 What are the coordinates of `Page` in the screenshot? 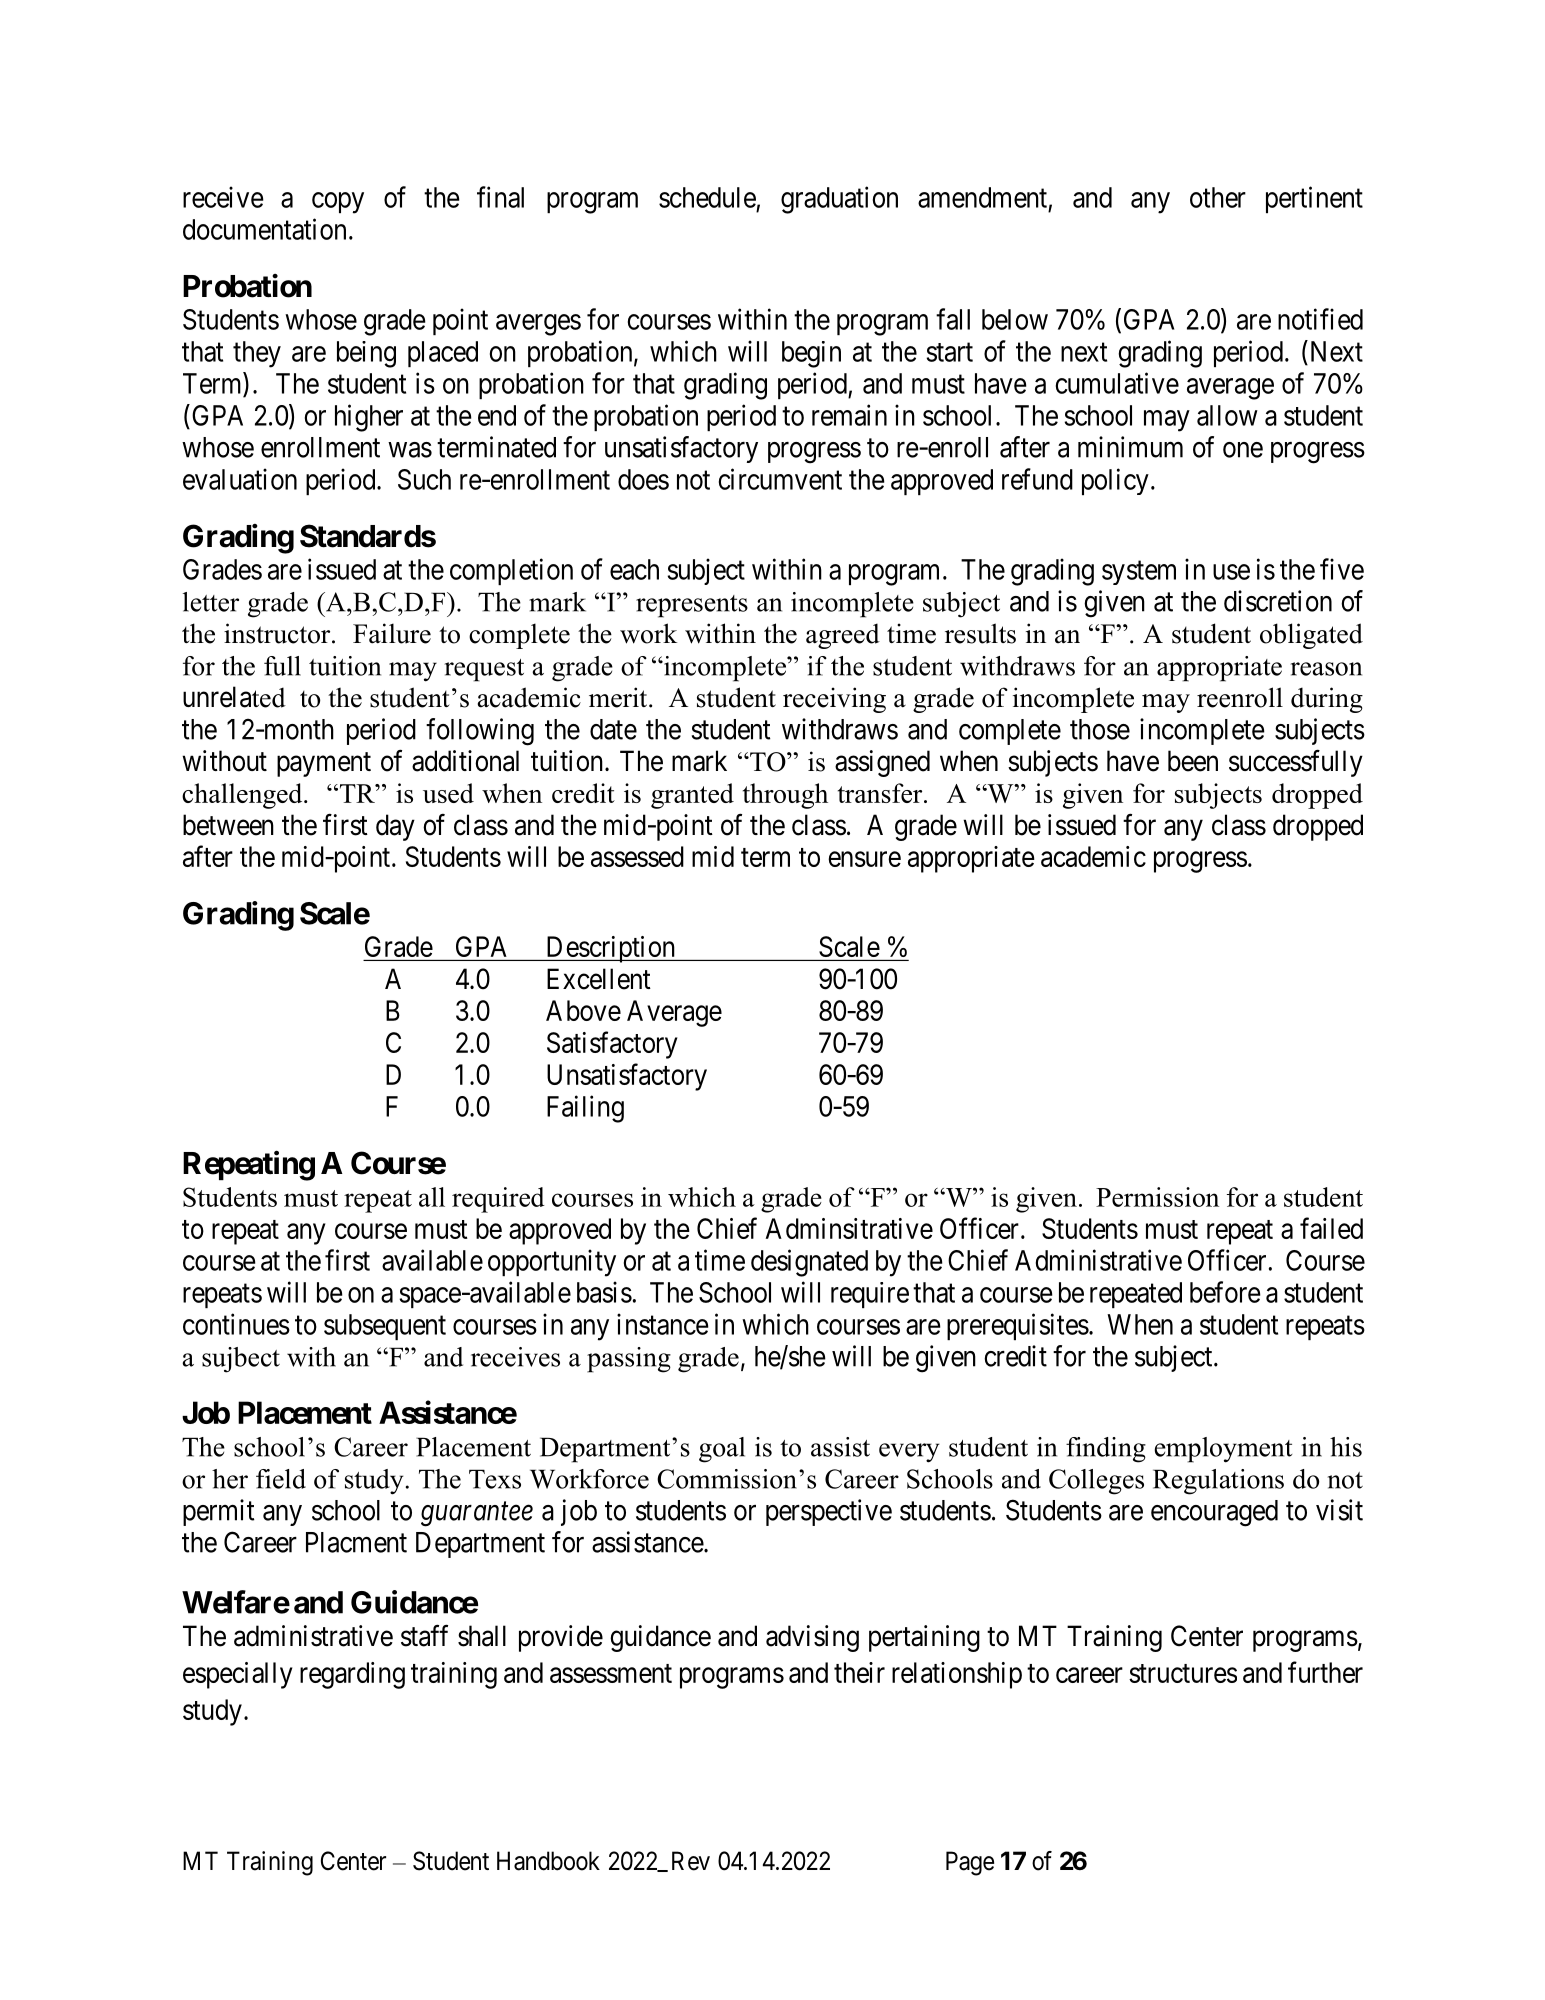 It's located at (970, 1863).
